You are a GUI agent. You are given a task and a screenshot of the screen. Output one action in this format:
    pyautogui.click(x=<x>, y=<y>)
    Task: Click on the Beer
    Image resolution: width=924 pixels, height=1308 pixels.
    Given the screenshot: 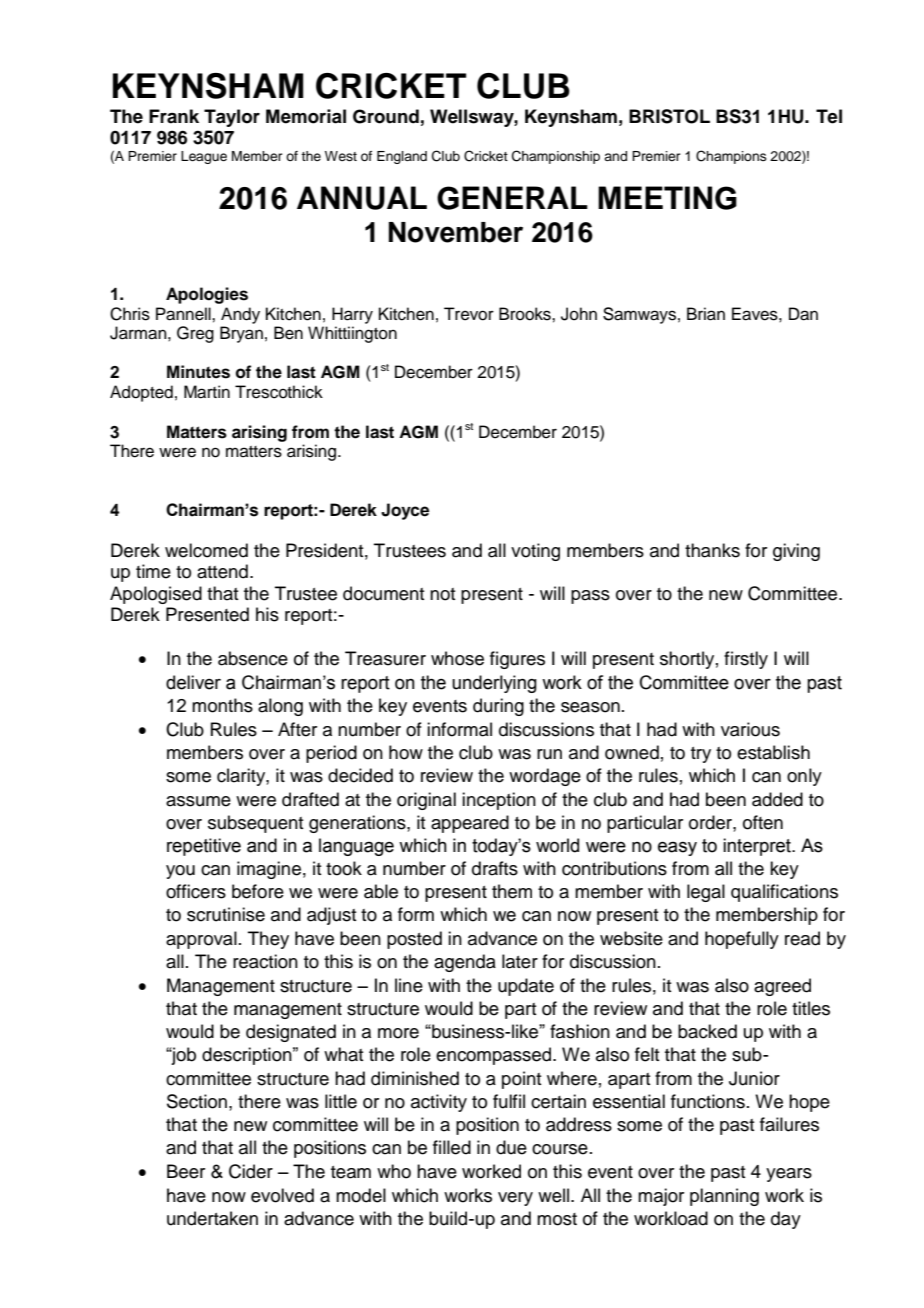 What is the action you would take?
    pyautogui.click(x=186, y=1171)
